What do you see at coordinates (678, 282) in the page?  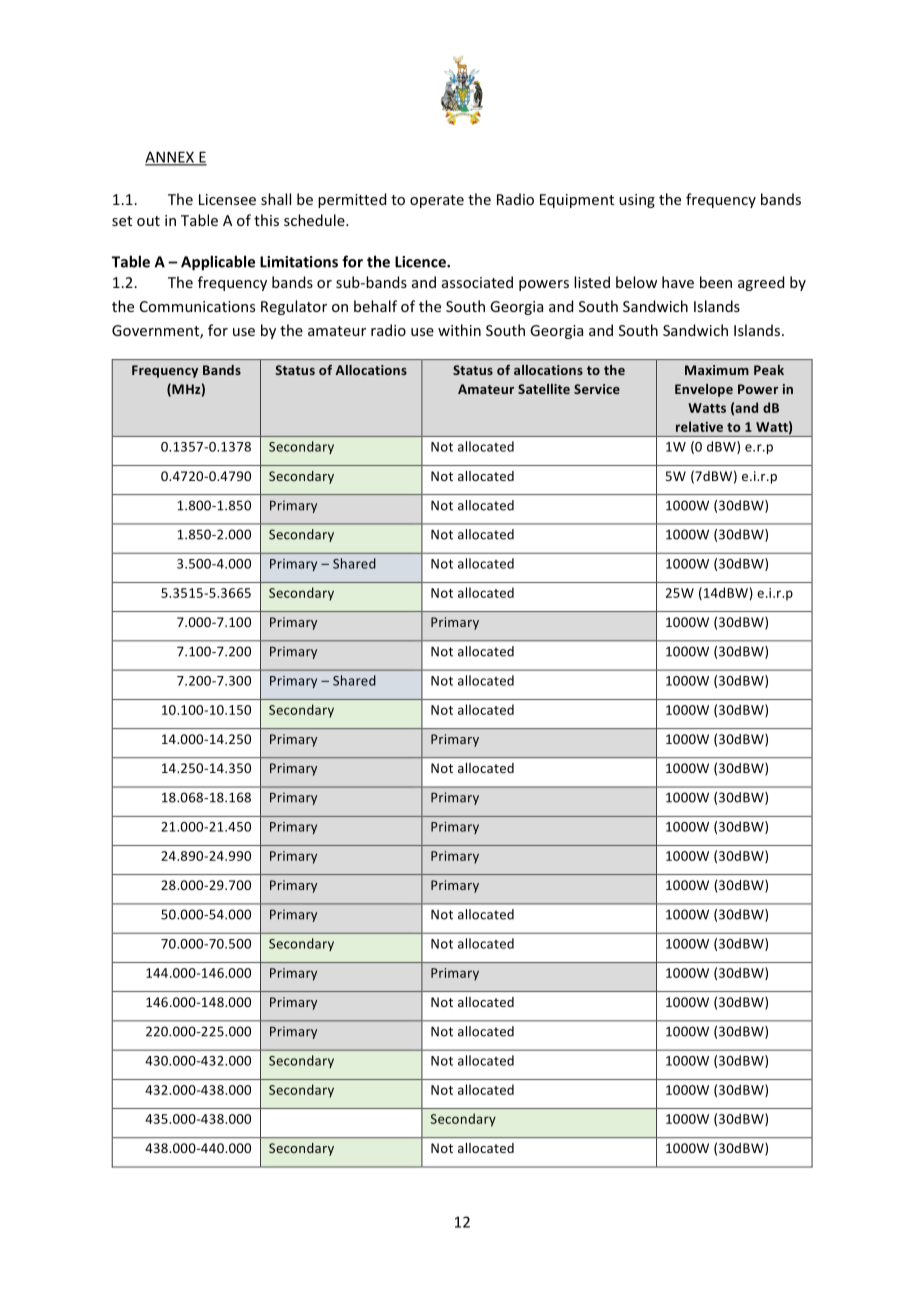 I see `have` at bounding box center [678, 282].
